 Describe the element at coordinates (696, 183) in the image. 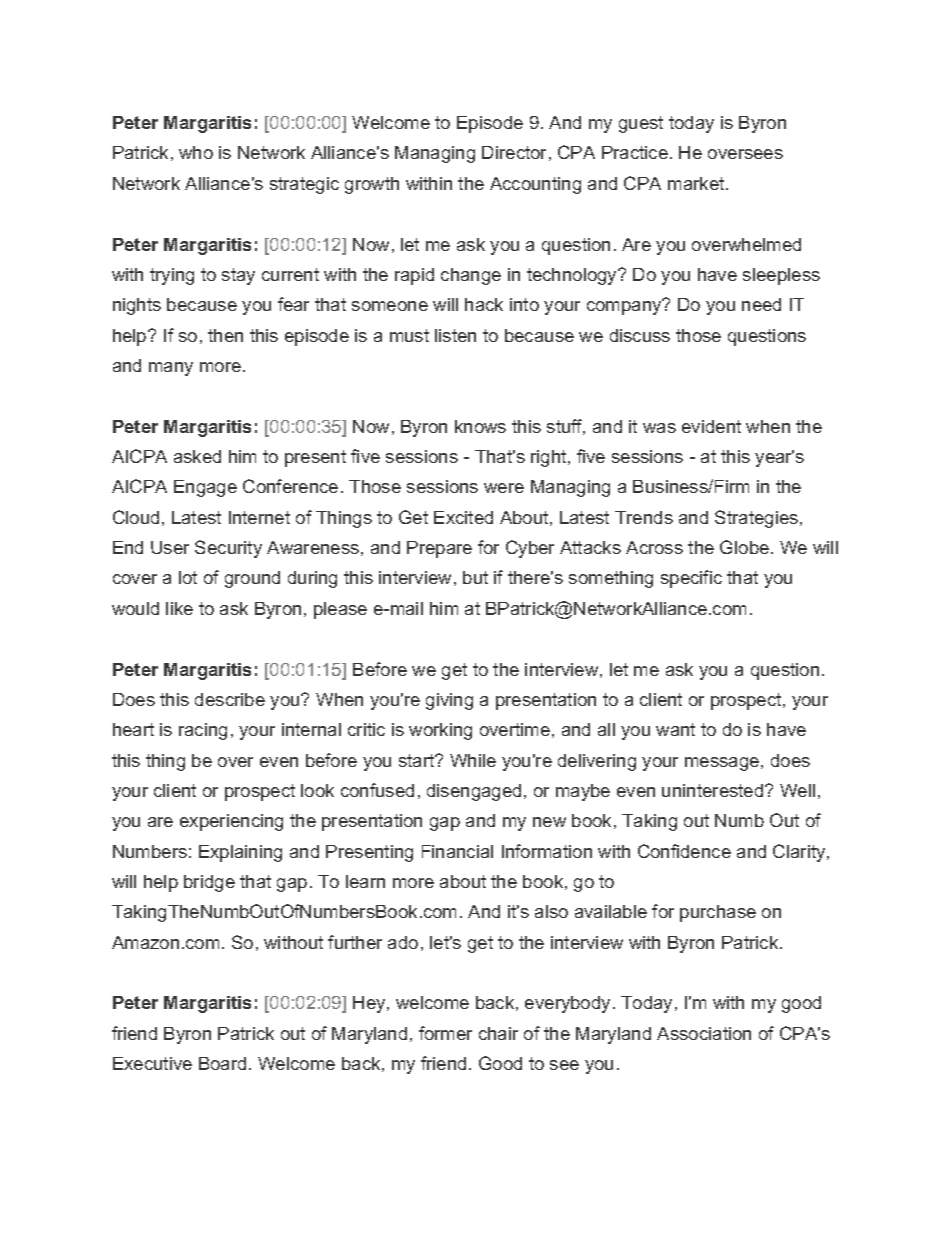

I see `market` at that location.
